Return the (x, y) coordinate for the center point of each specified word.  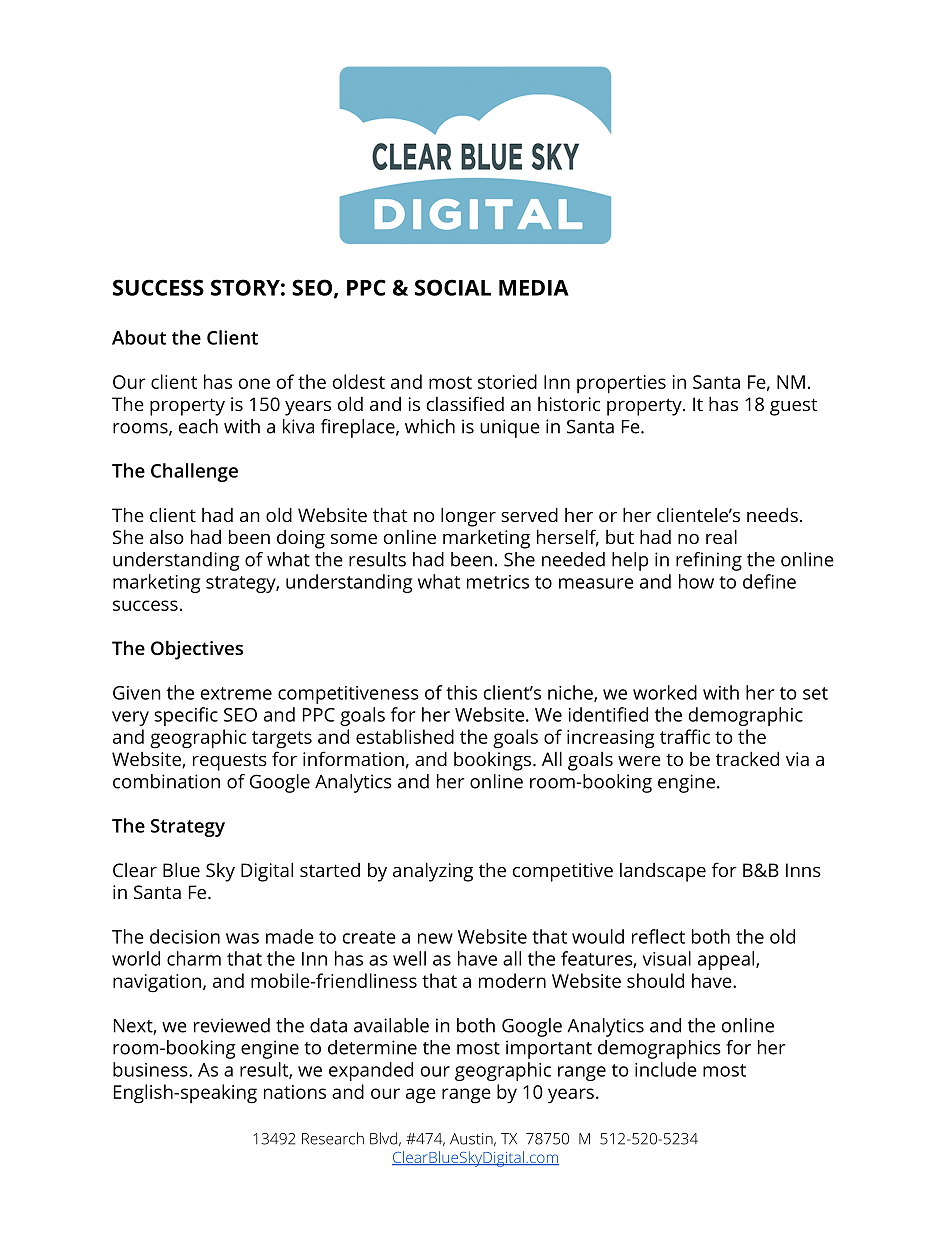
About (139, 337)
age (421, 1096)
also (167, 537)
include (666, 1069)
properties (621, 384)
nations (295, 1092)
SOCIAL (453, 287)
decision (185, 936)
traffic (685, 736)
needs (772, 514)
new (435, 938)
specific (186, 716)
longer (468, 517)
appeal (726, 960)
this (461, 692)
